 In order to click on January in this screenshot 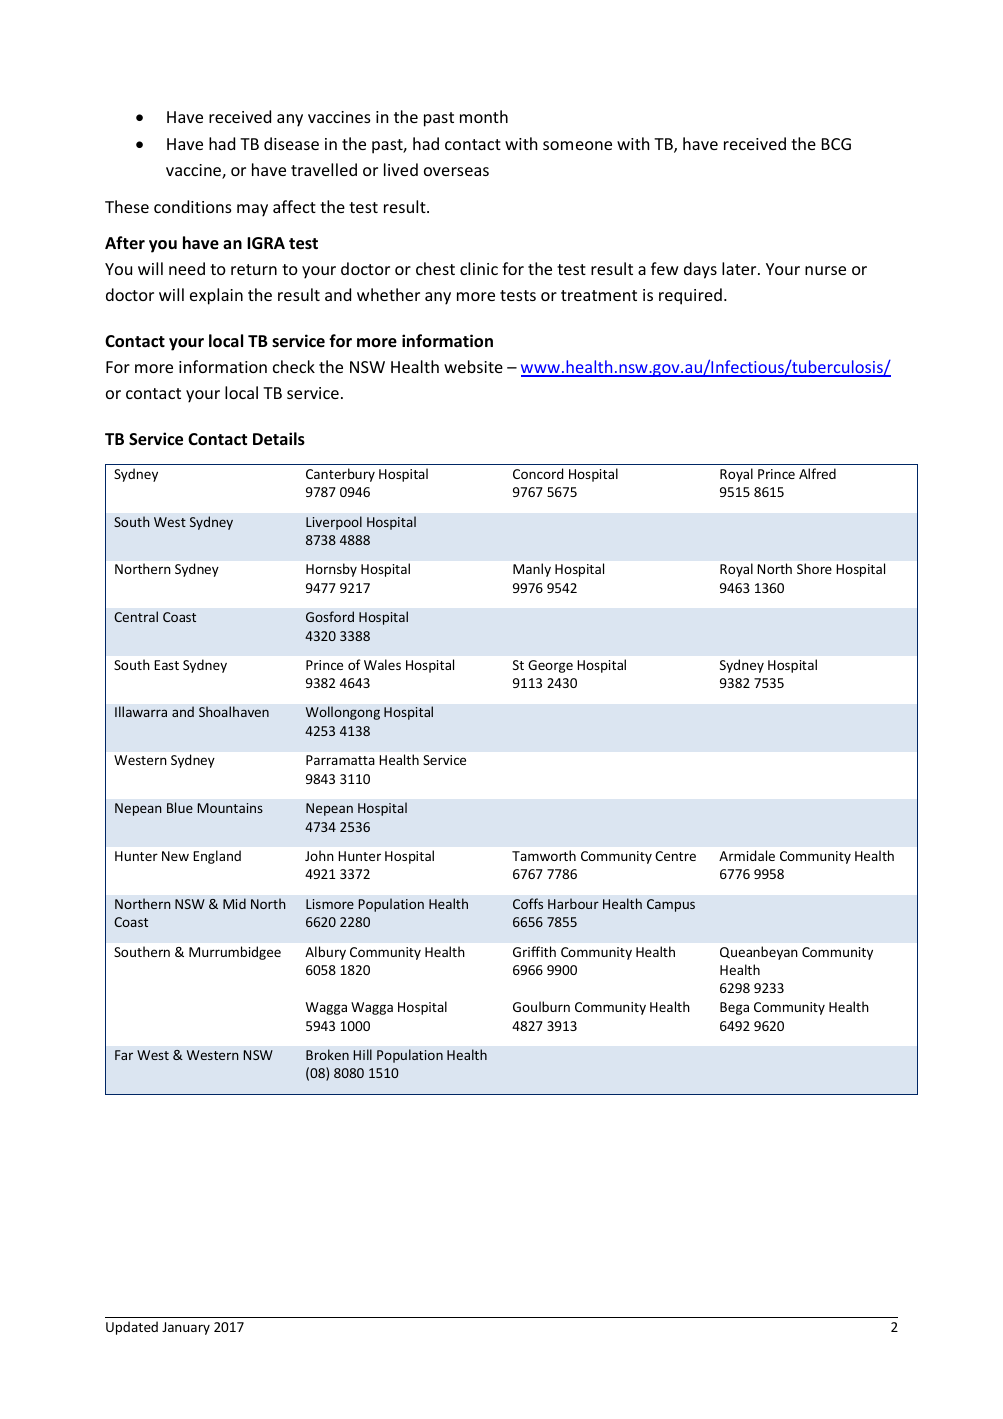, I will do `click(186, 1328)`.
